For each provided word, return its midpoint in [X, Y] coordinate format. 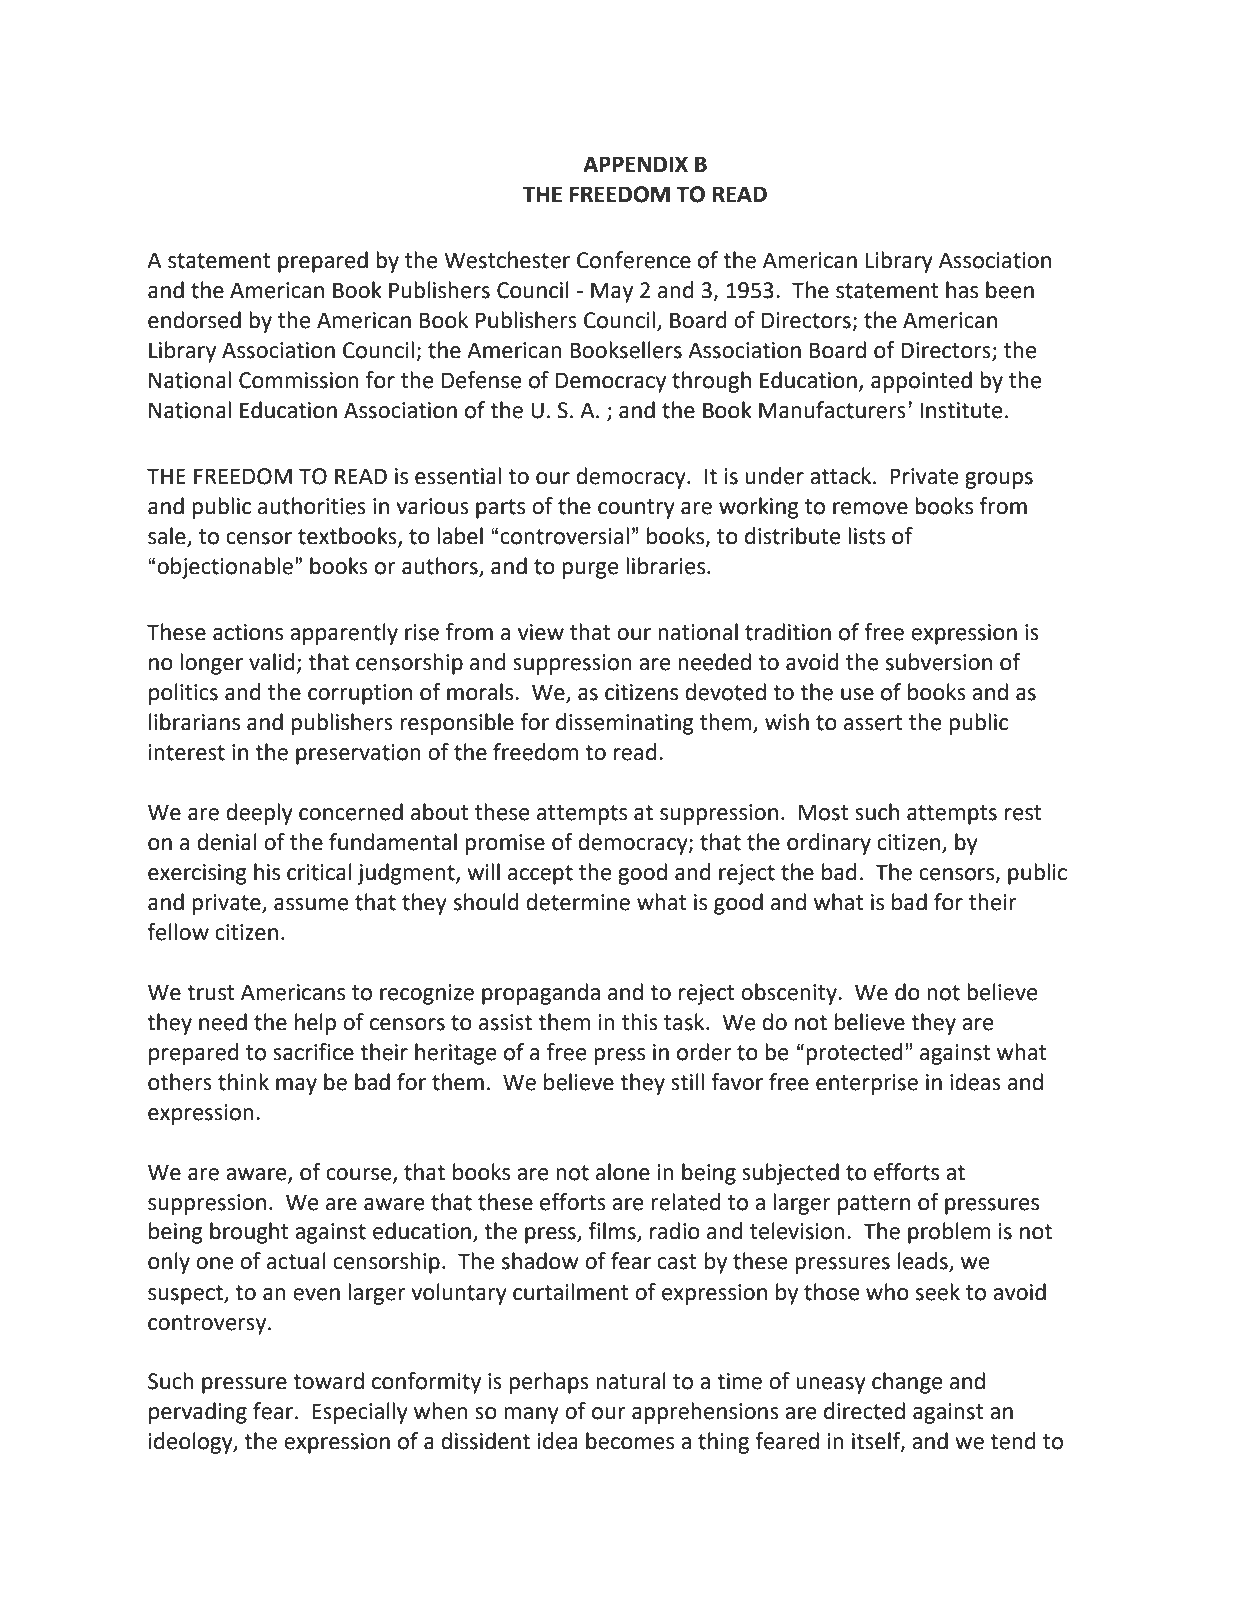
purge [590, 570]
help [315, 1024]
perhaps [549, 1383]
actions [248, 632]
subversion [939, 662]
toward [328, 1381]
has [962, 290]
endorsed [194, 320]
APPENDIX [635, 164]
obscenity [790, 994]
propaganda [541, 994]
